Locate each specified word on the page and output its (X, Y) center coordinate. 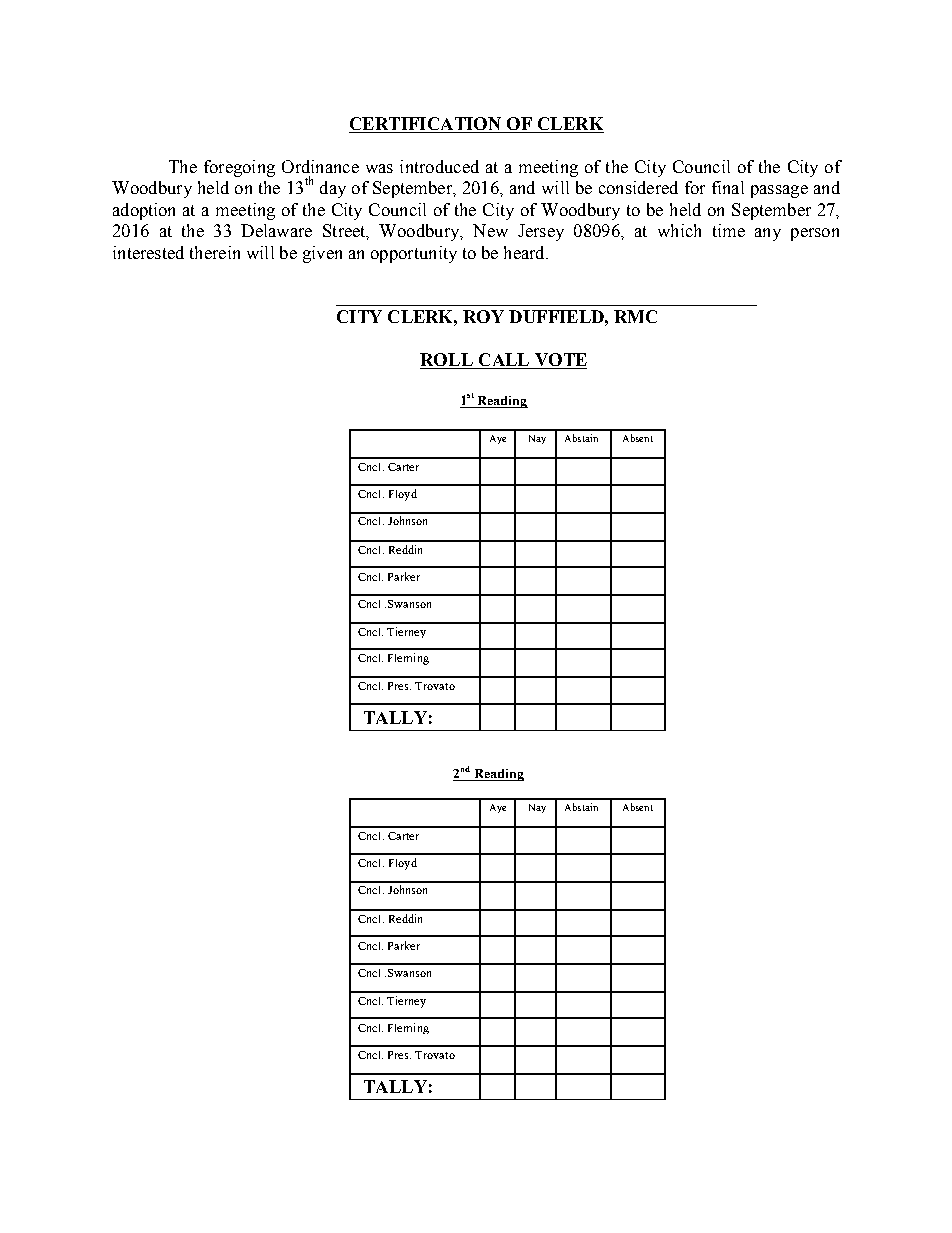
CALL (504, 361)
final (728, 187)
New (490, 230)
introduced (439, 166)
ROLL (447, 361)
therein (215, 252)
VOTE (559, 361)
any (768, 234)
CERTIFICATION (425, 123)
